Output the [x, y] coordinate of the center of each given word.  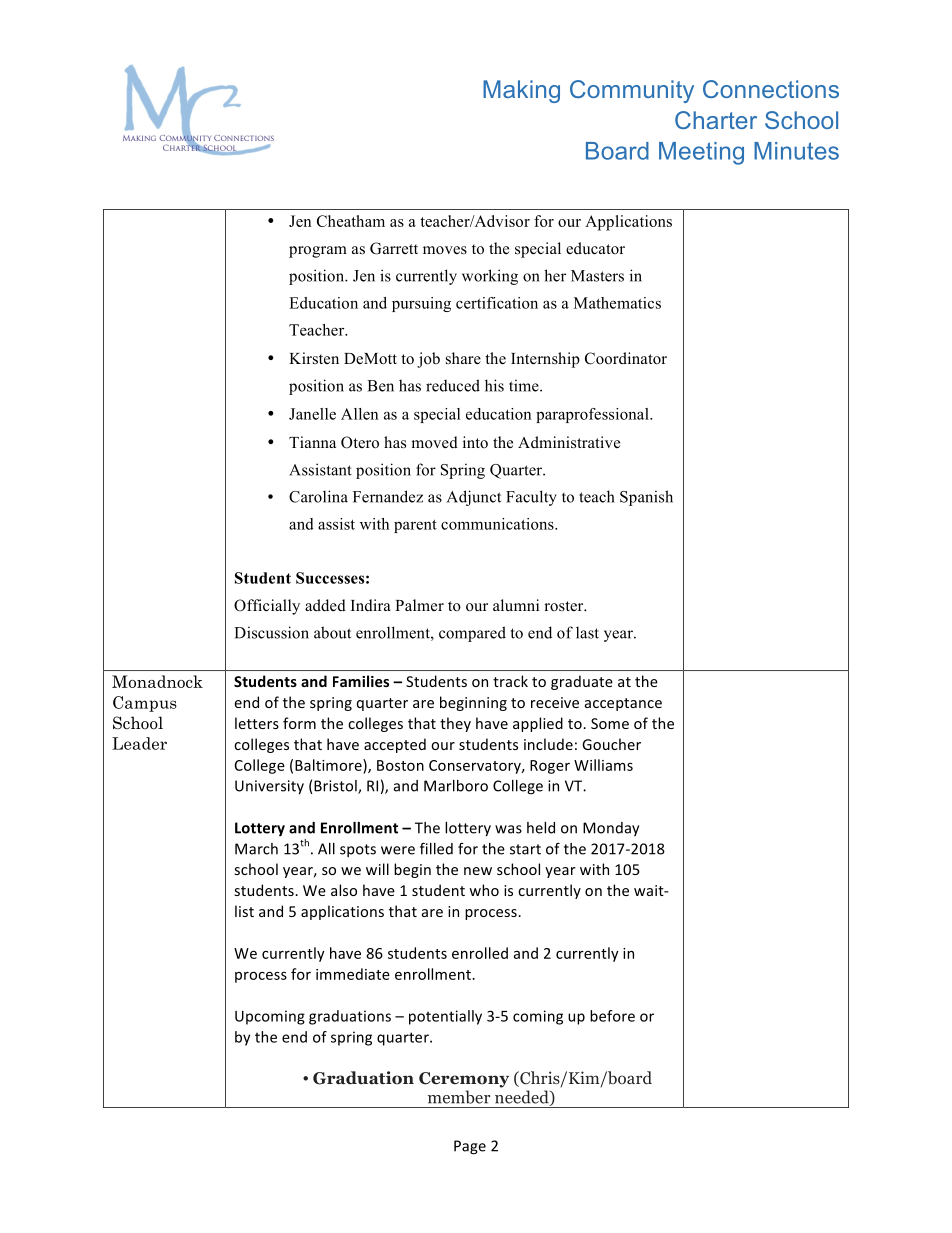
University [269, 787]
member [459, 1097]
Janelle [312, 414]
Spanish [646, 498]
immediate [353, 974]
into [475, 442]
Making [521, 91]
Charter [716, 120]
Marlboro [456, 786]
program [318, 252]
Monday [611, 829]
